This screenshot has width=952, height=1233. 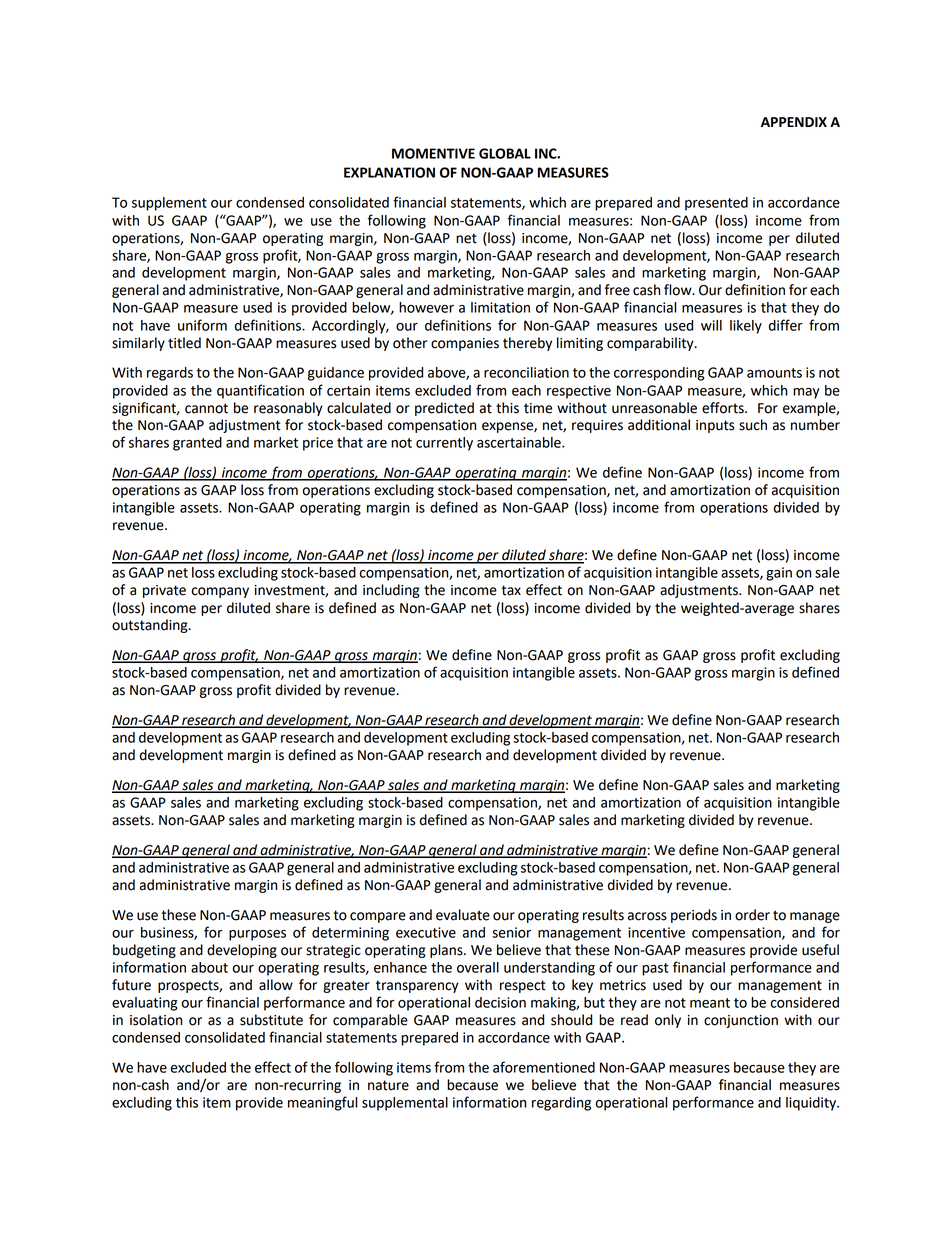 What do you see at coordinates (151, 626) in the screenshot?
I see `outstanding` at bounding box center [151, 626].
